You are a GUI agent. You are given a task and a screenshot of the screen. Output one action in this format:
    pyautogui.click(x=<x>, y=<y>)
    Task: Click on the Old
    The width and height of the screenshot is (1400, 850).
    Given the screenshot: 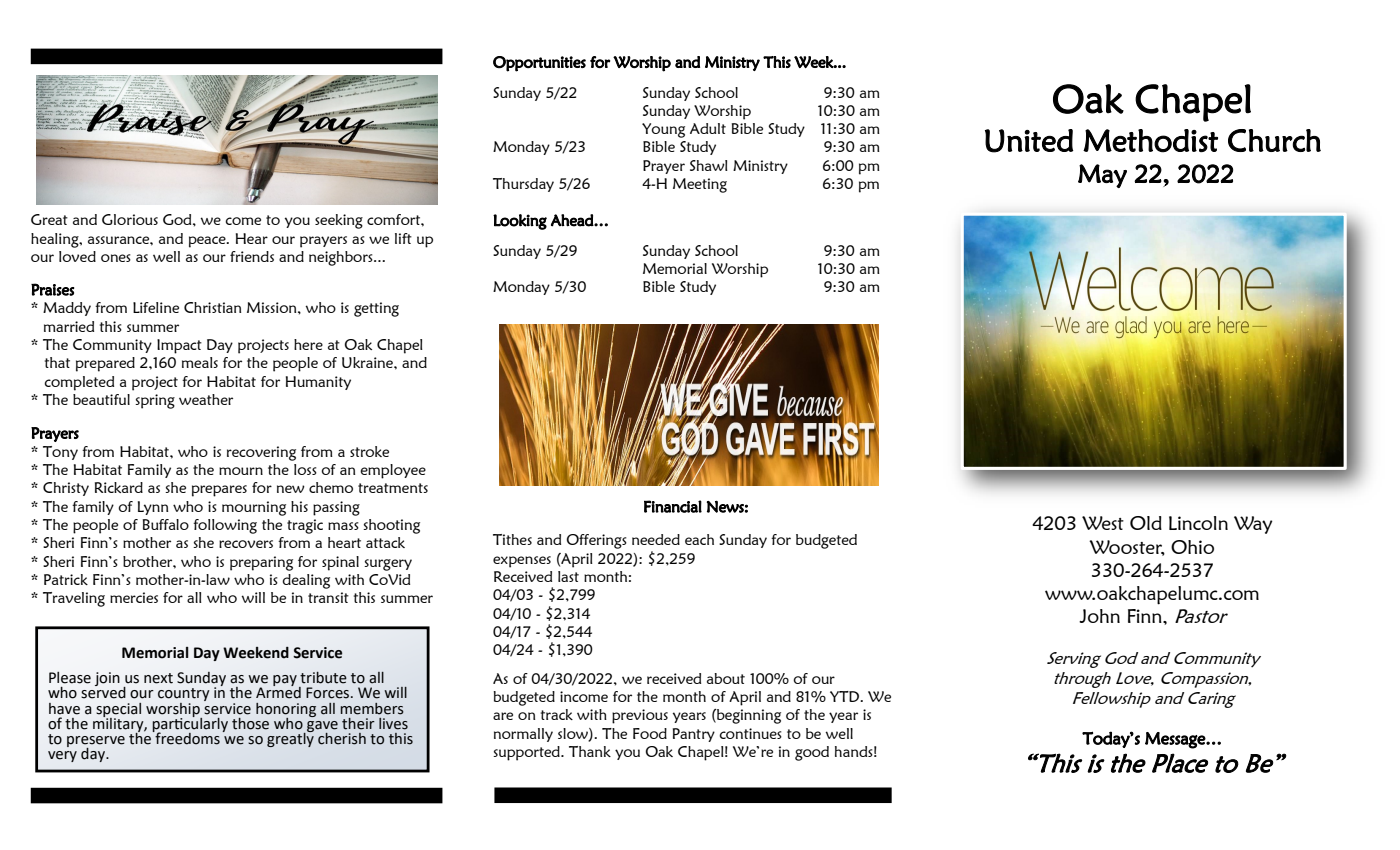 What is the action you would take?
    pyautogui.click(x=1146, y=523)
